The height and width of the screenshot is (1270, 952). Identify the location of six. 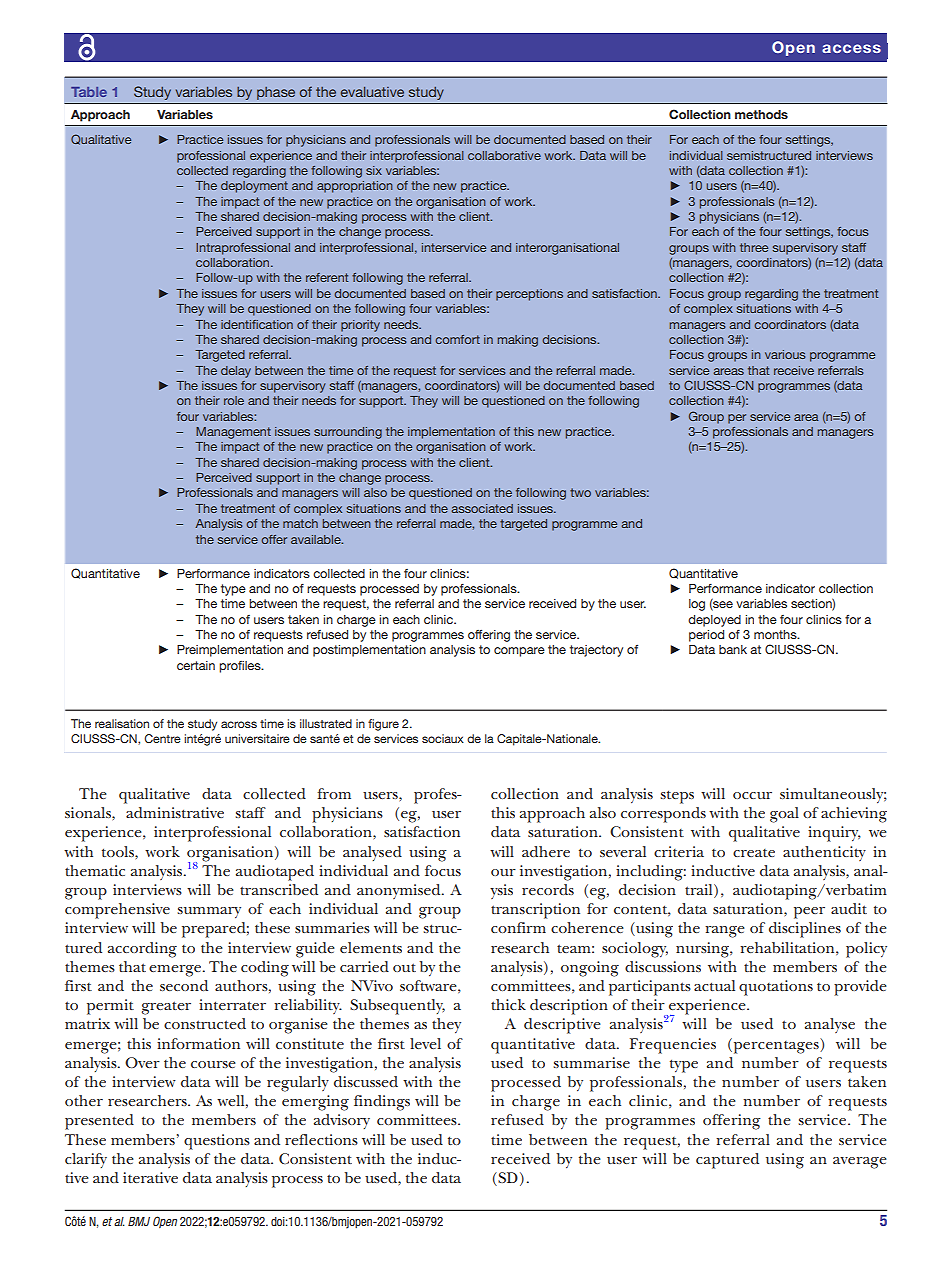
(374, 170).
